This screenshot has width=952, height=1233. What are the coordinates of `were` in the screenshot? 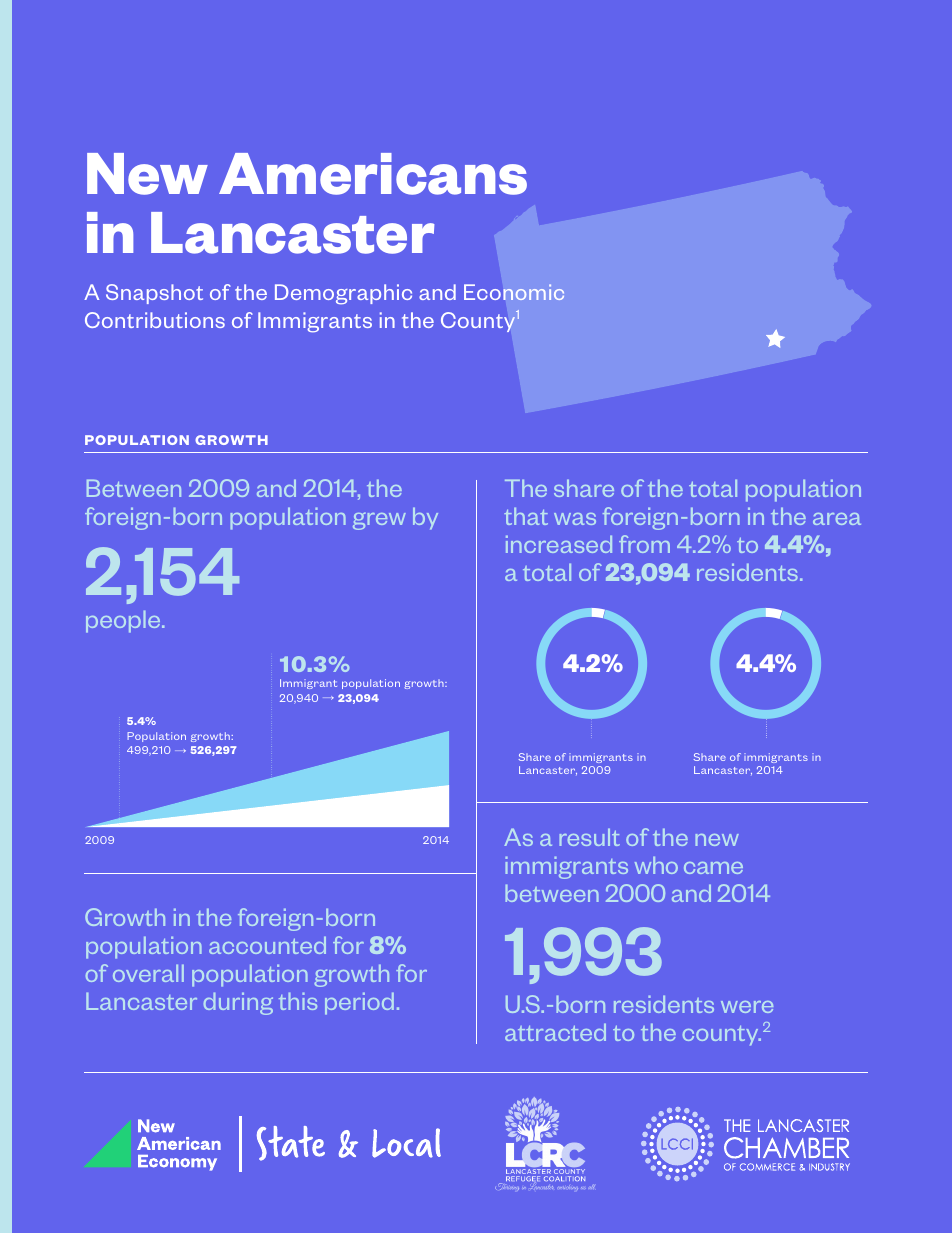 It's located at (747, 1007).
